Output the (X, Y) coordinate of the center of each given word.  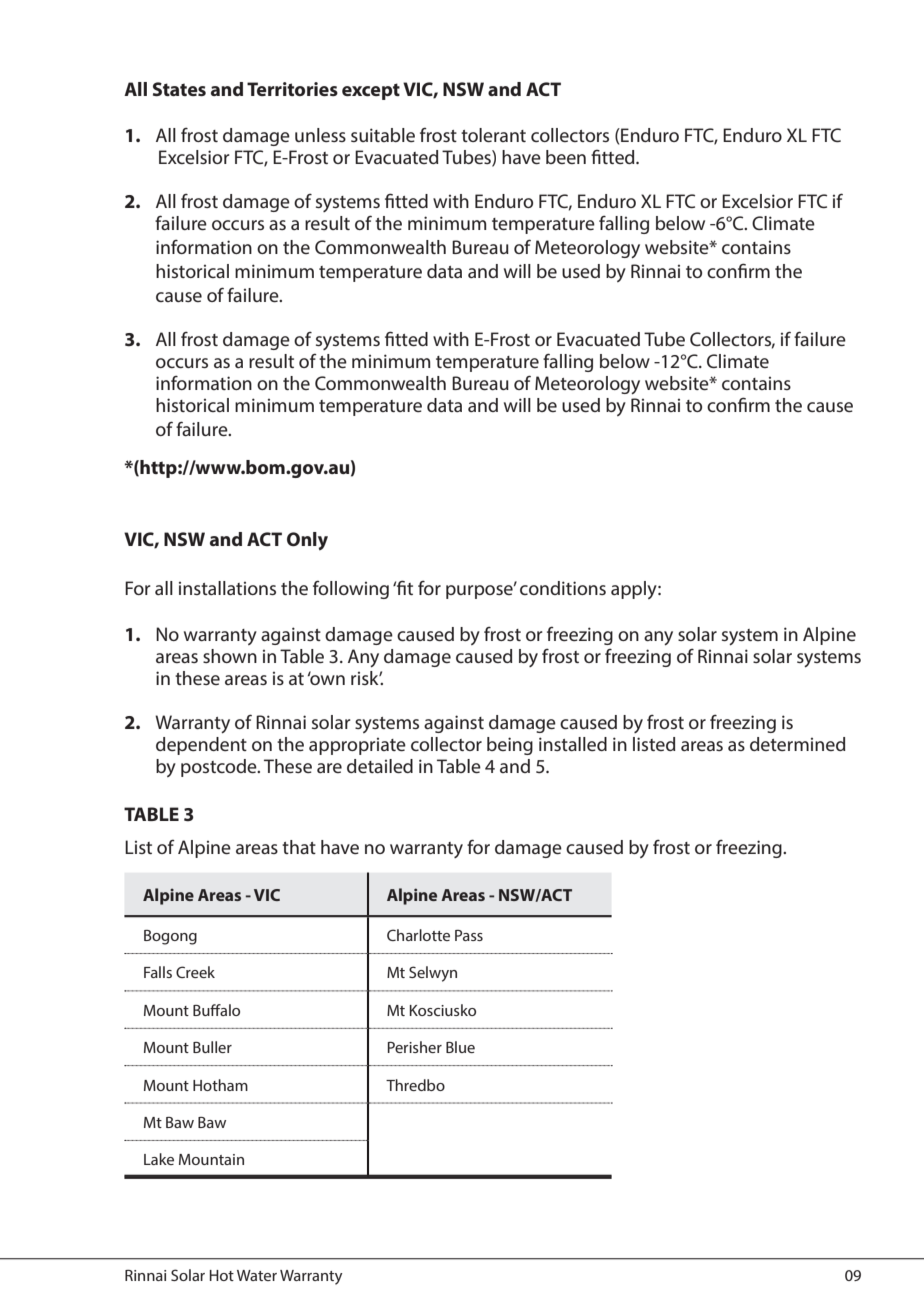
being (510, 746)
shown (230, 656)
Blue (460, 1047)
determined (798, 744)
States (179, 89)
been (566, 157)
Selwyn (433, 974)
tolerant (493, 135)
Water (257, 1275)
